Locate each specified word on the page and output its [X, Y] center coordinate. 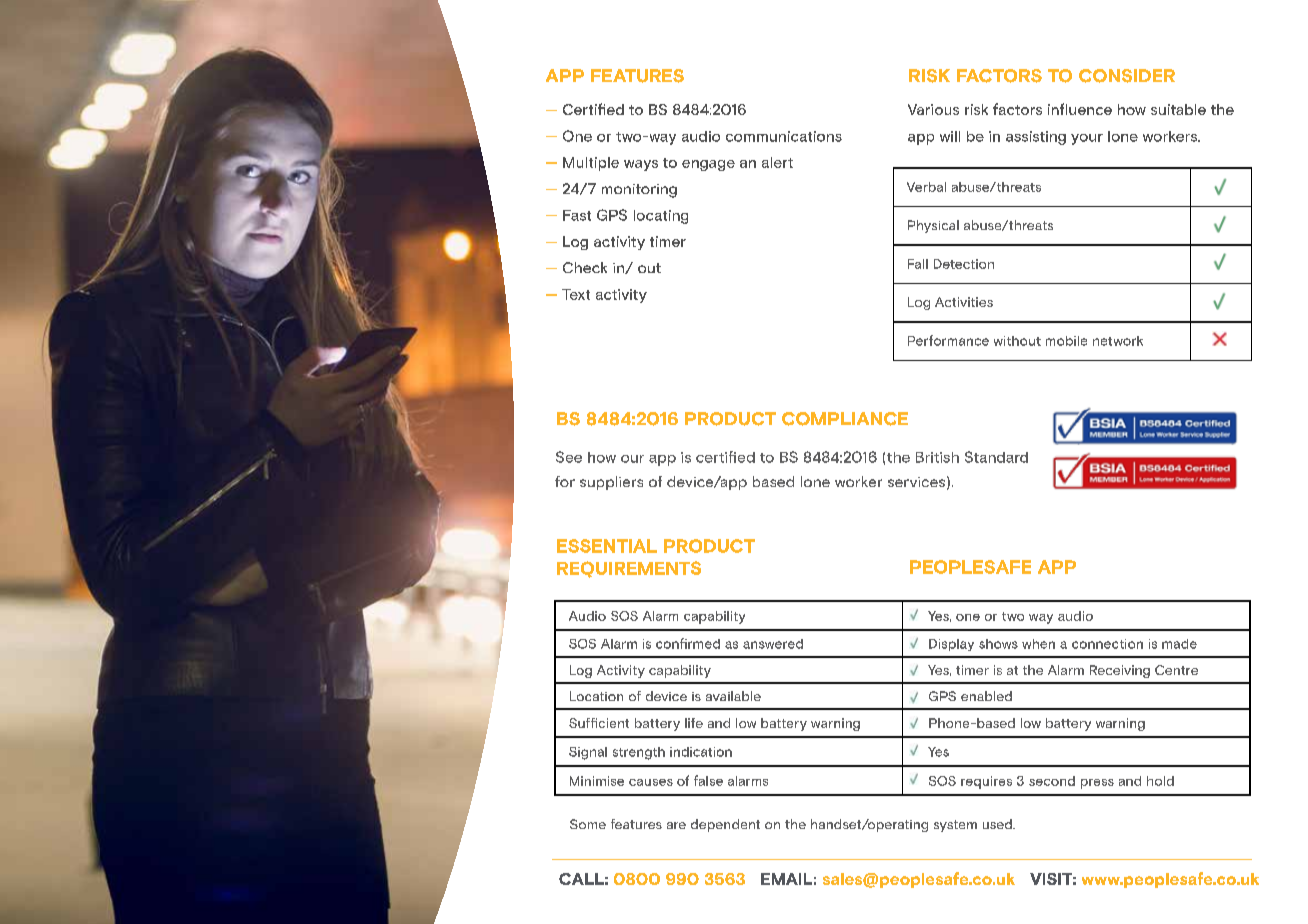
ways [641, 165]
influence [1080, 109]
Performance [948, 340]
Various [933, 109]
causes [651, 782]
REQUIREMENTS [629, 569]
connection [1107, 644]
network [1118, 341]
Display [951, 645]
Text [576, 294]
